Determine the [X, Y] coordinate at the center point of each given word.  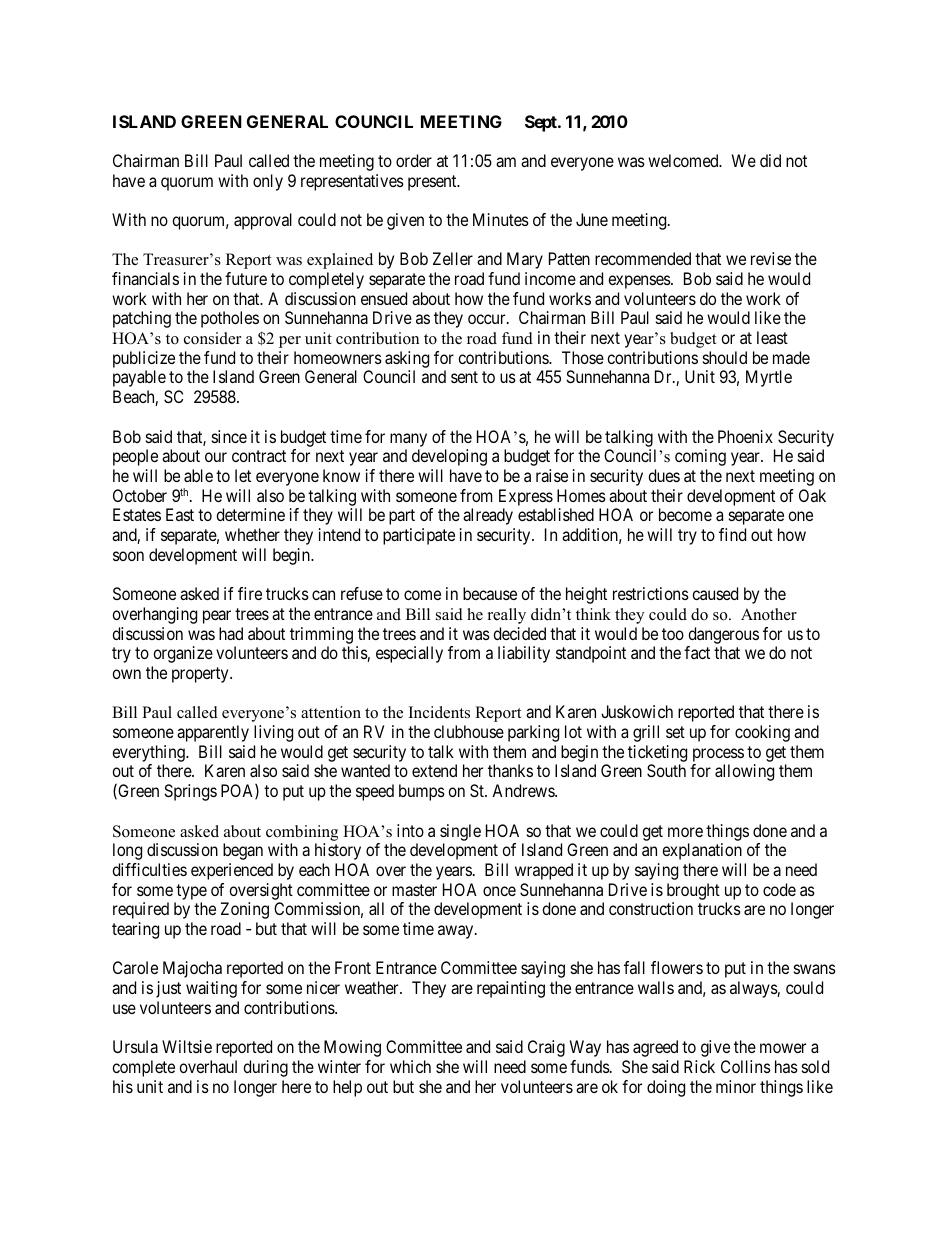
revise [771, 258]
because [490, 593]
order [414, 160]
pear [217, 617]
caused [715, 593]
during [265, 1068]
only [268, 182]
